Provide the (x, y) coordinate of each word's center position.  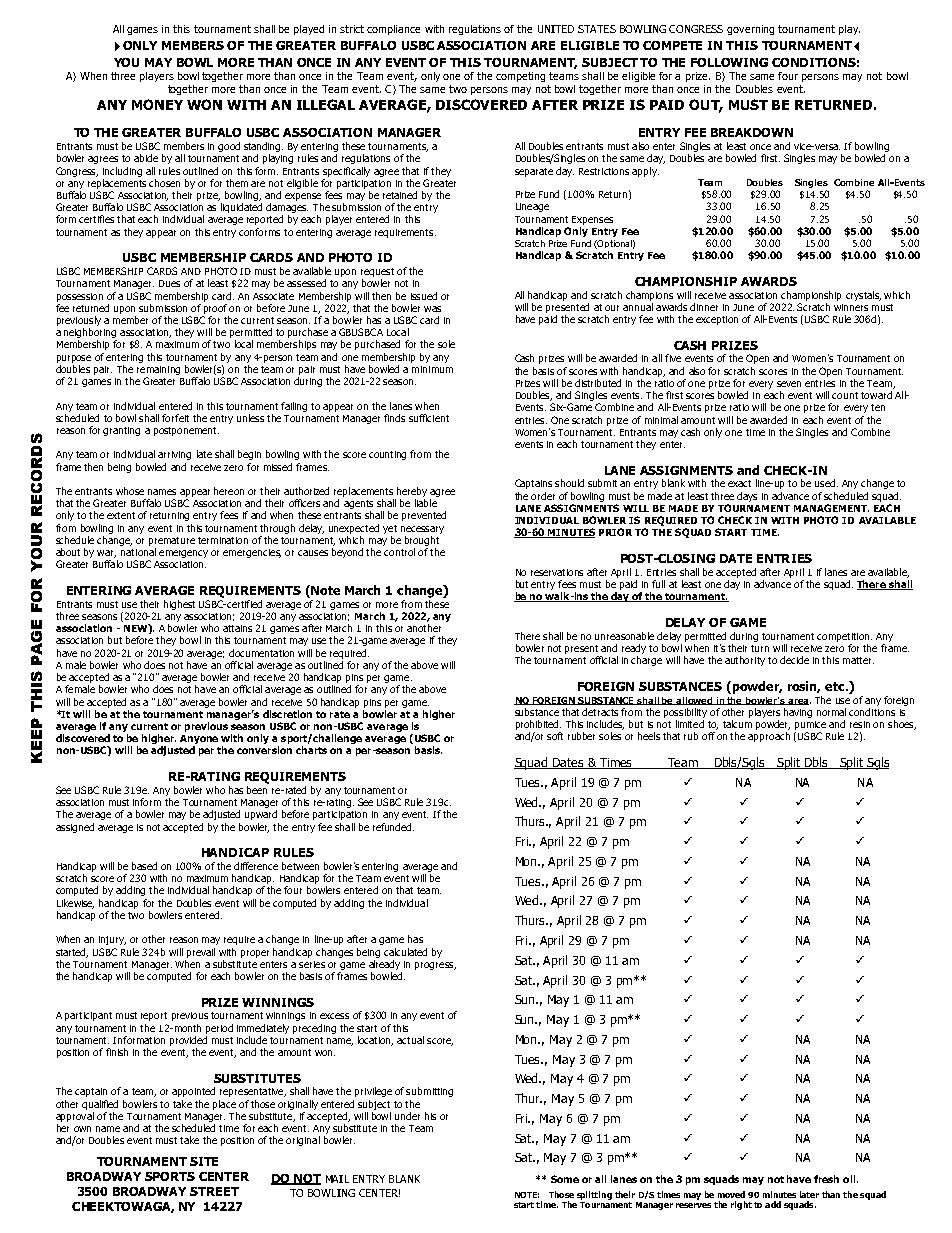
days (747, 497)
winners (851, 307)
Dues (169, 283)
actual (410, 1040)
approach (769, 737)
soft (555, 736)
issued (424, 296)
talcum (737, 724)
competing (520, 77)
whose (130, 491)
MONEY (157, 104)
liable (426, 503)
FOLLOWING (729, 62)
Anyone (199, 741)
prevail (201, 953)
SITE (204, 1161)
